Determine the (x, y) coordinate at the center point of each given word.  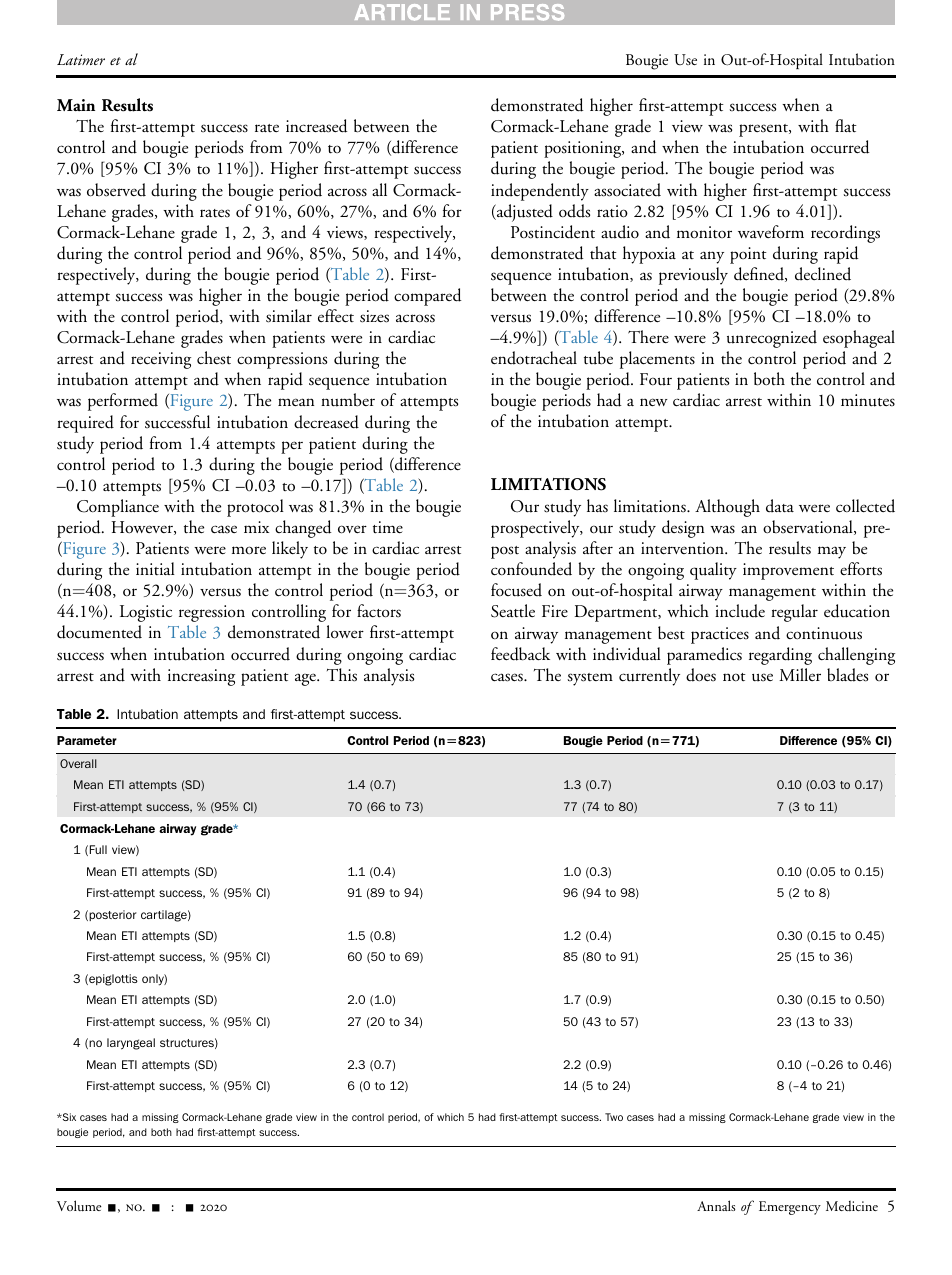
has (597, 506)
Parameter (87, 740)
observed (116, 190)
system (590, 679)
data (780, 506)
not (734, 677)
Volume (79, 1206)
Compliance (118, 508)
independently (540, 192)
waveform (771, 232)
